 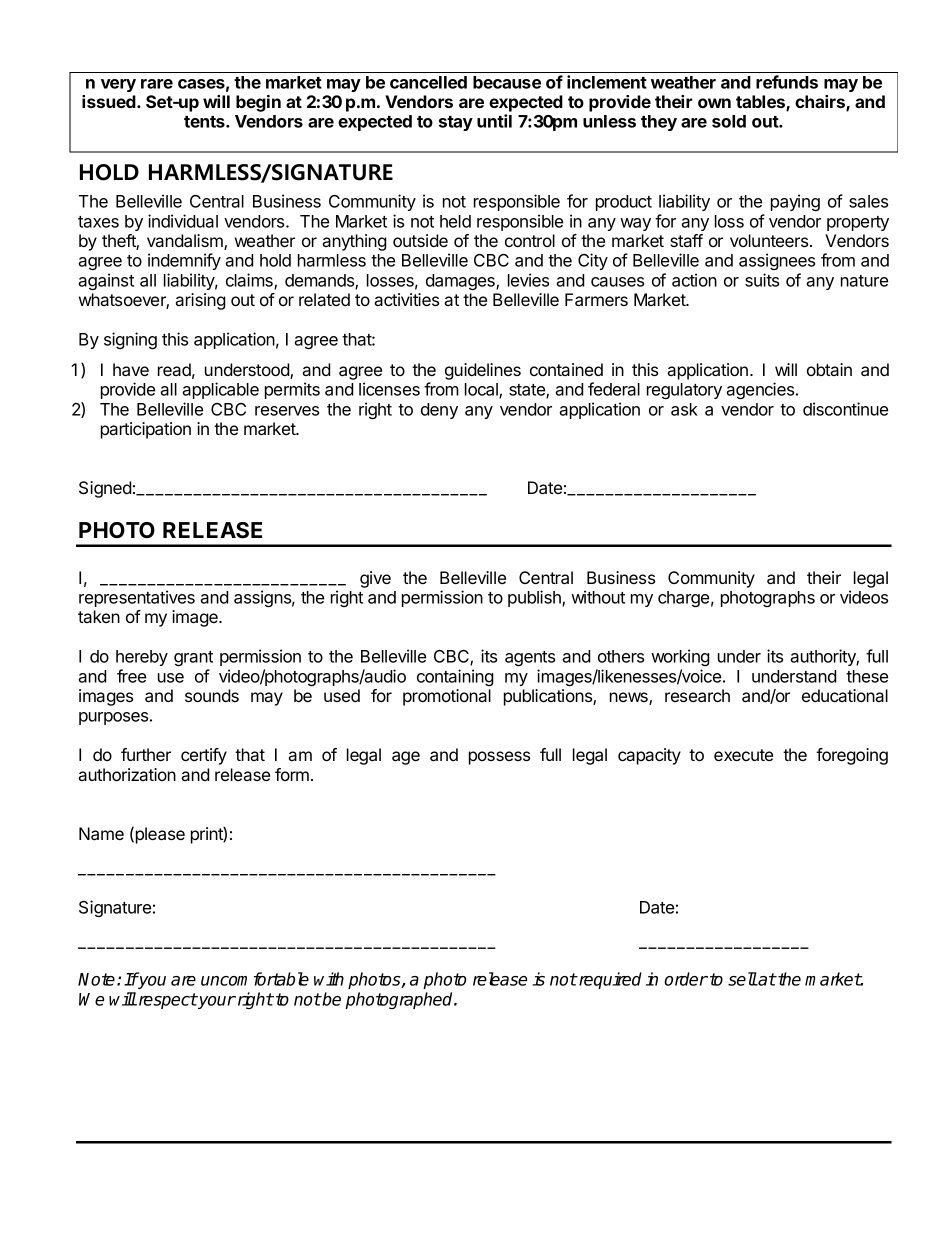 What do you see at coordinates (821, 103) in the page?
I see `chairs` at bounding box center [821, 103].
